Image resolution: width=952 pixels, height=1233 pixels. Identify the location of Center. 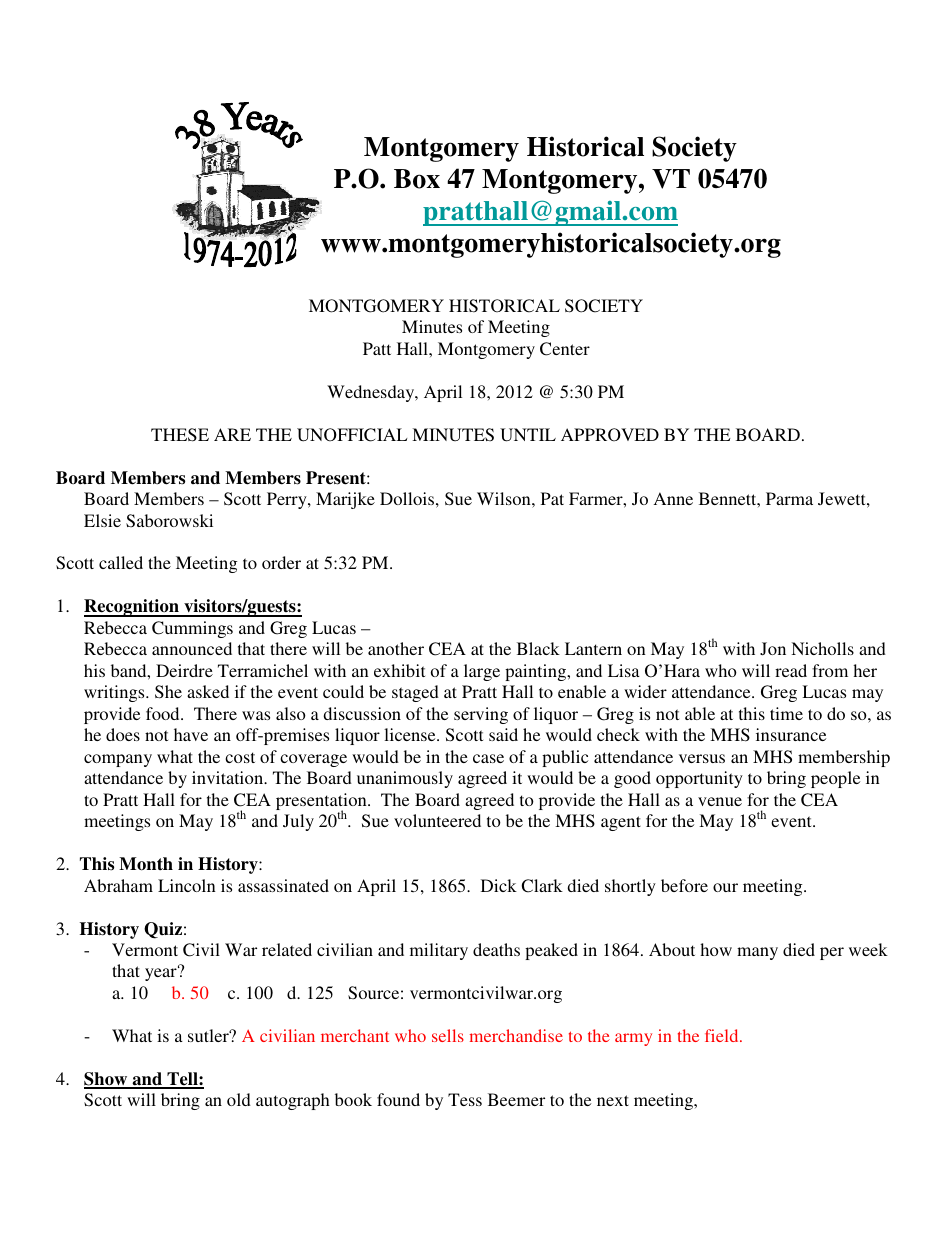
(565, 349).
